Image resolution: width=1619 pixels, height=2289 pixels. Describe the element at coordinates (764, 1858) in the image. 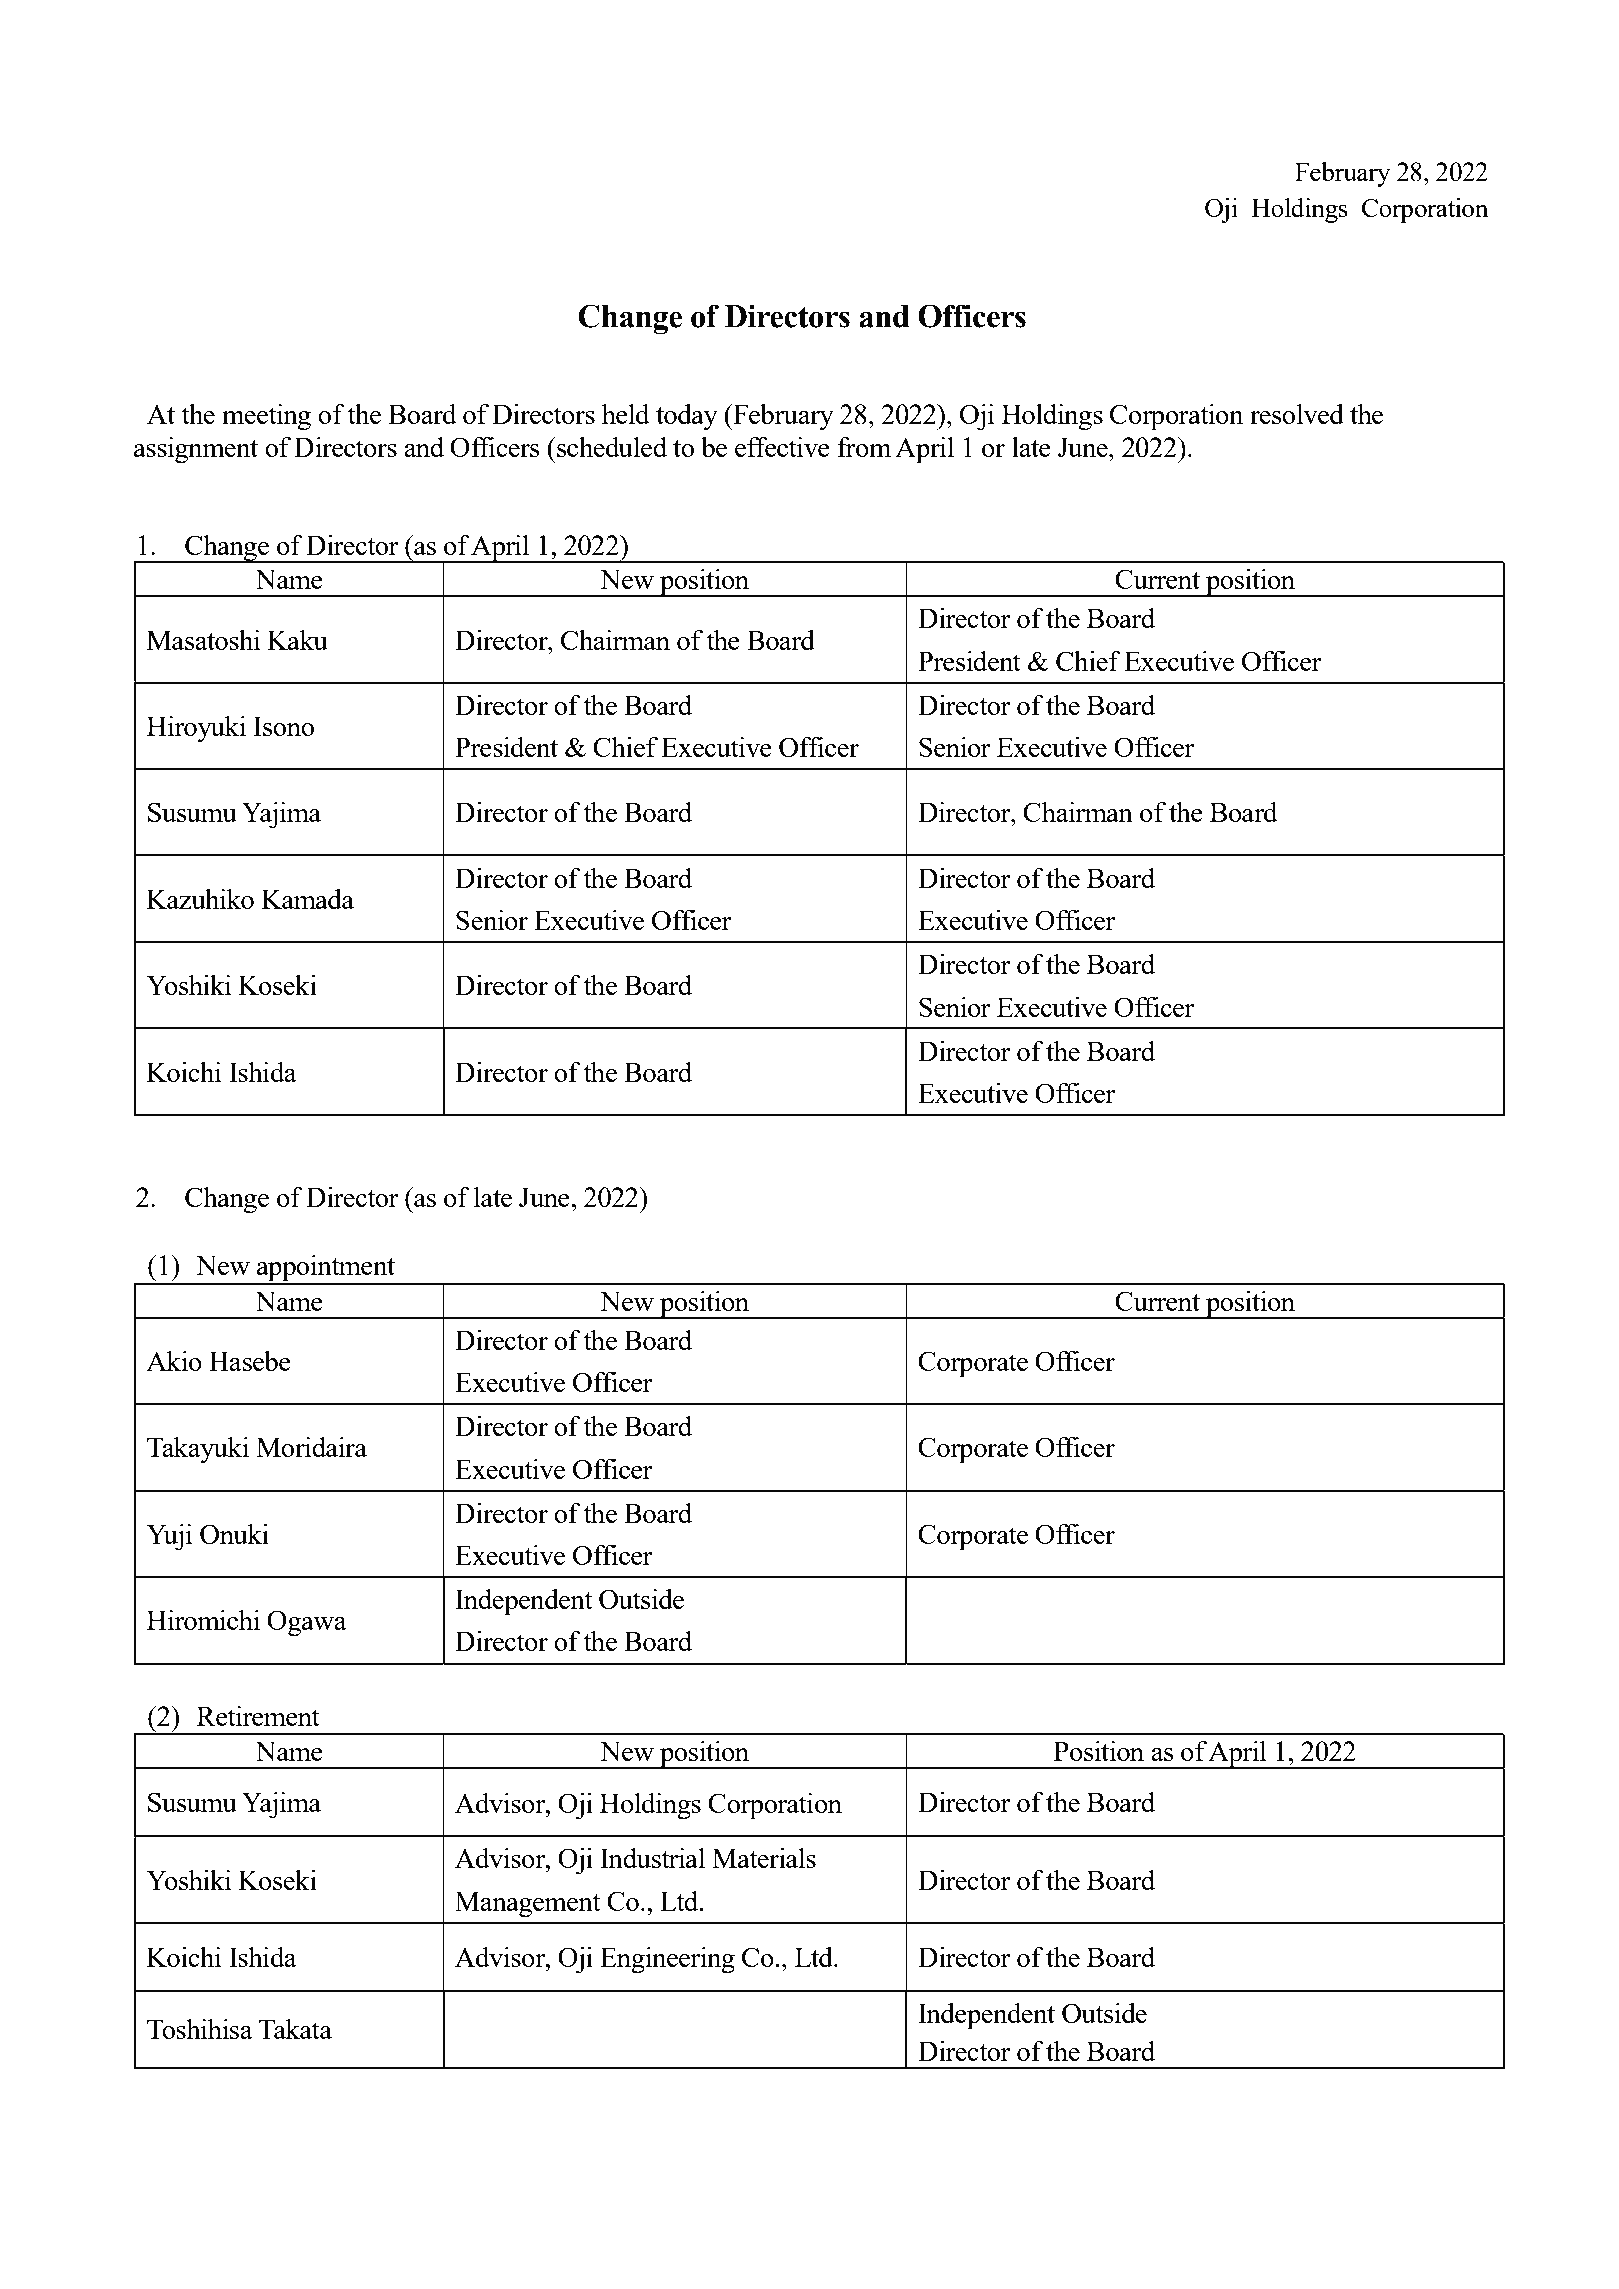

I see `Materials` at that location.
